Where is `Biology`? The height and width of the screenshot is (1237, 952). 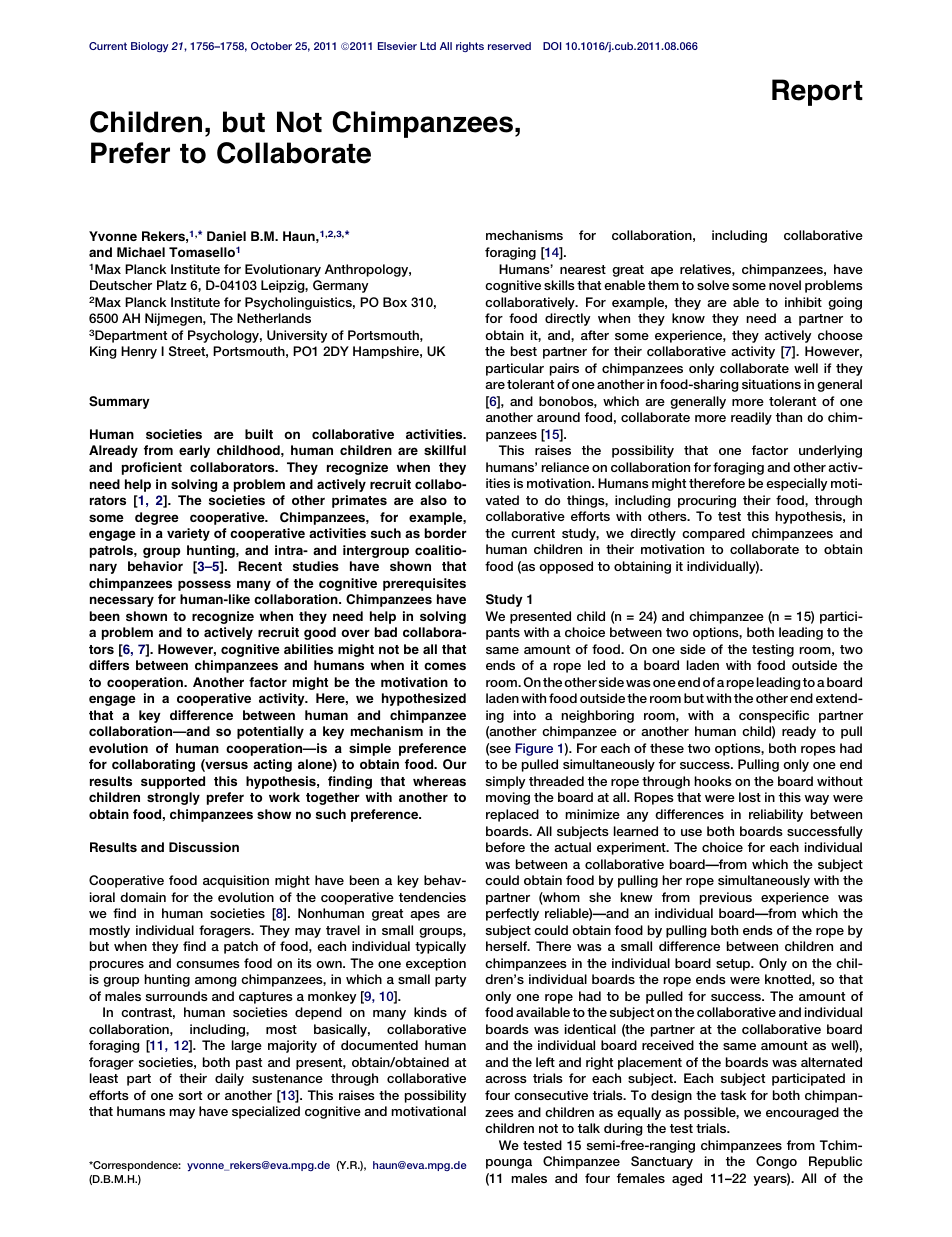
Biology is located at coordinates (149, 47).
